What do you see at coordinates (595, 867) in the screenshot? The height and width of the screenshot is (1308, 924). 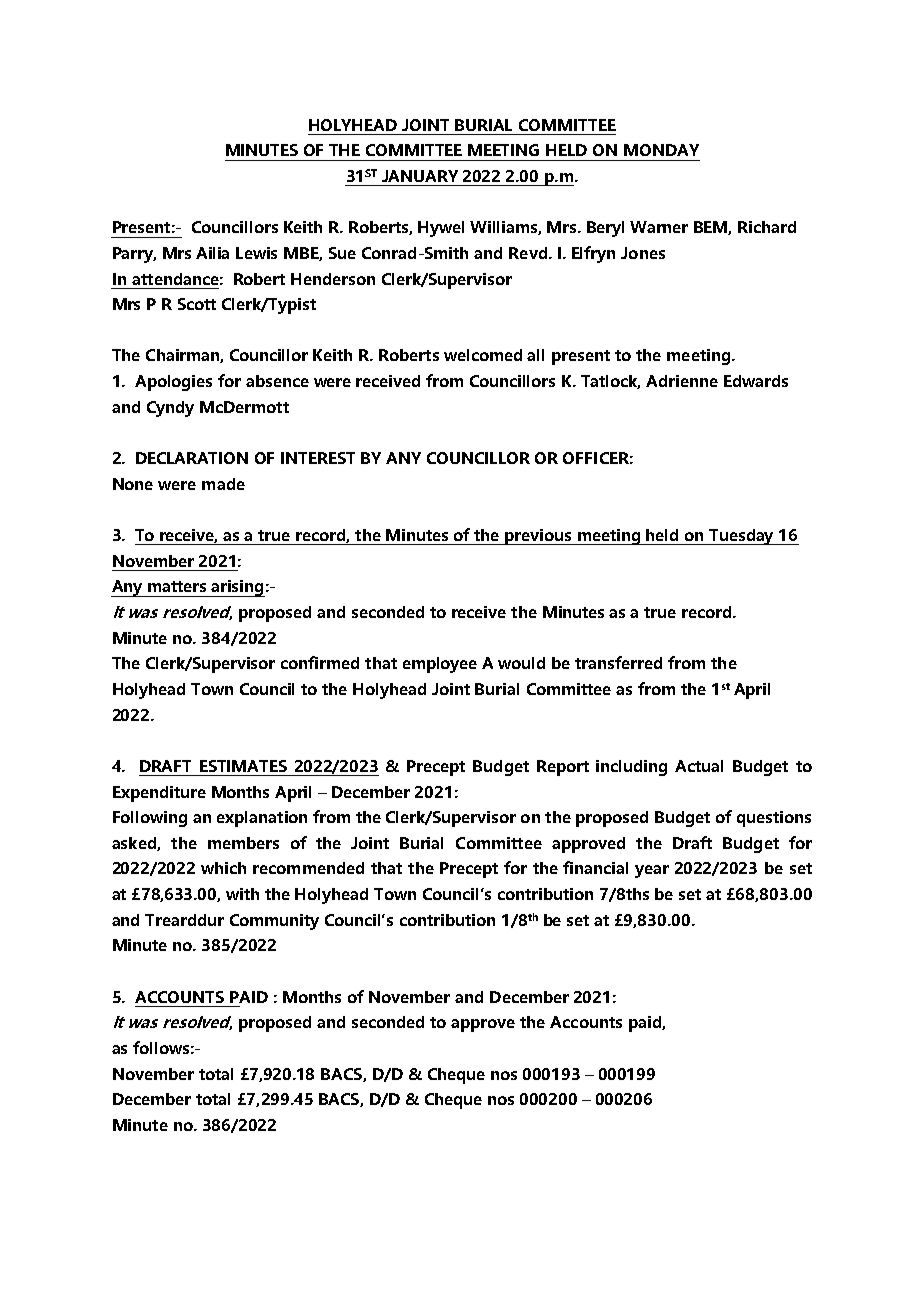 I see `financial` at bounding box center [595, 867].
